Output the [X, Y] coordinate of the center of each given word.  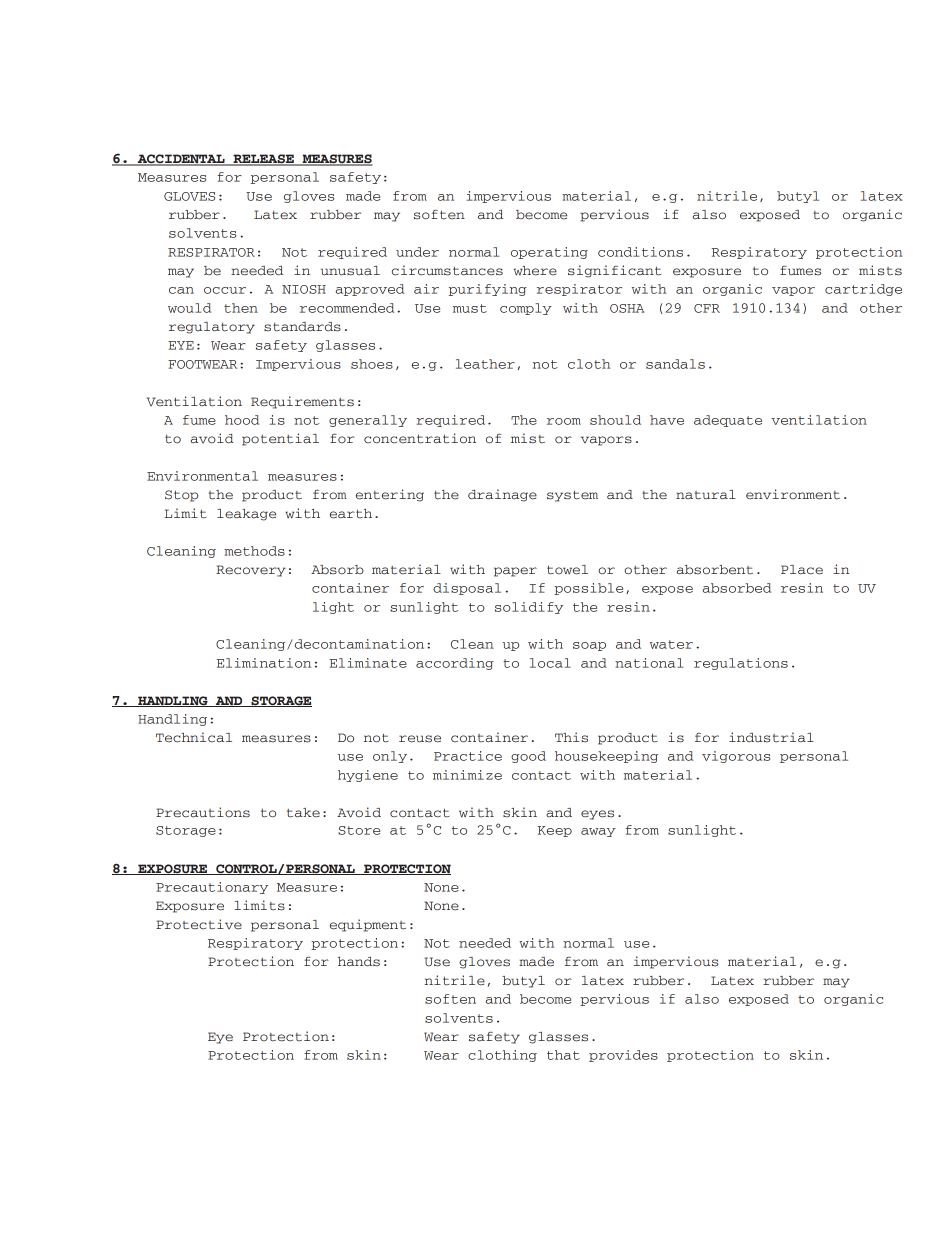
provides [623, 1056]
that [563, 1055]
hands [359, 962]
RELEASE [263, 160]
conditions [640, 252]
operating [549, 253]
